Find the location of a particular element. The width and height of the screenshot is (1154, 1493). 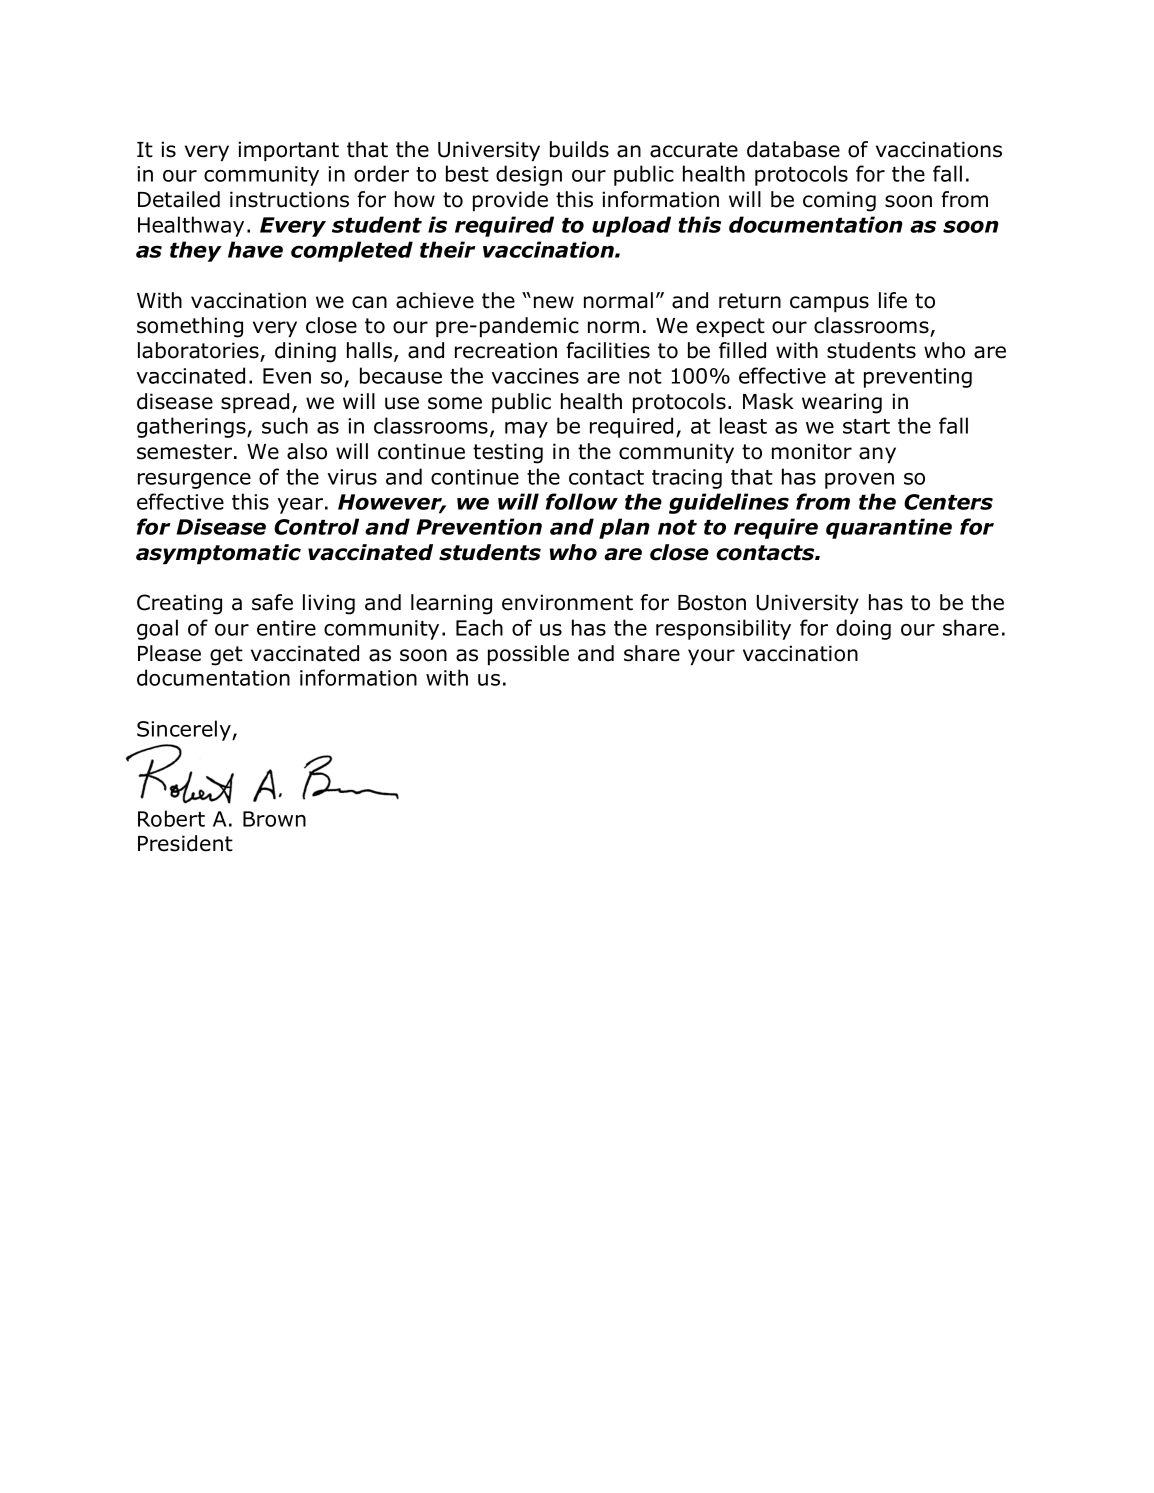

get is located at coordinates (226, 656).
